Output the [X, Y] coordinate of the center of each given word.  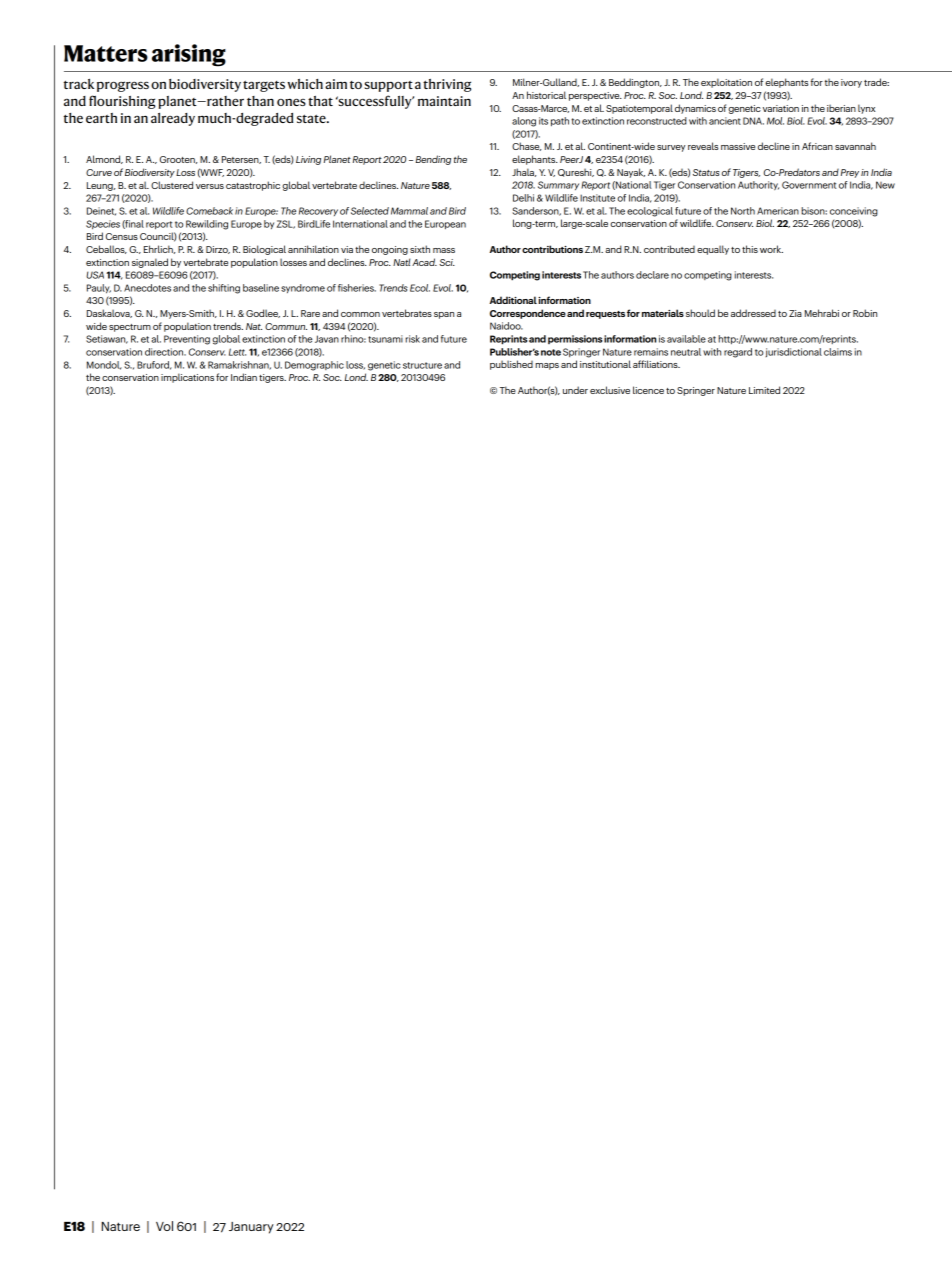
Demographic [314, 366]
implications [187, 378]
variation [781, 108]
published [511, 365]
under [575, 390]
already [173, 119]
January [251, 1228]
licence [648, 390]
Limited [764, 390]
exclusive [610, 390]
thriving [447, 85]
